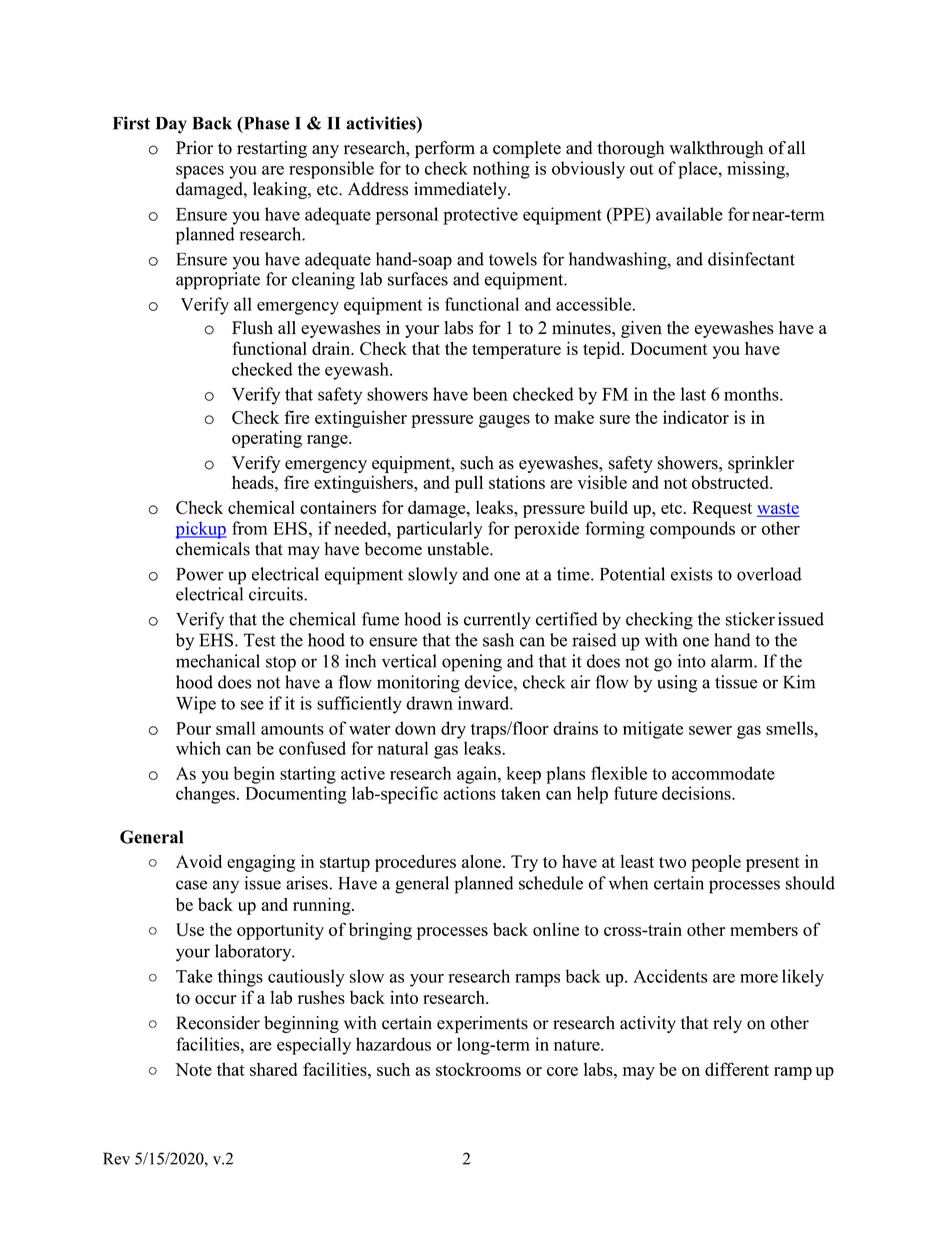 This screenshot has width=952, height=1233. What do you see at coordinates (716, 863) in the screenshot?
I see `people` at bounding box center [716, 863].
